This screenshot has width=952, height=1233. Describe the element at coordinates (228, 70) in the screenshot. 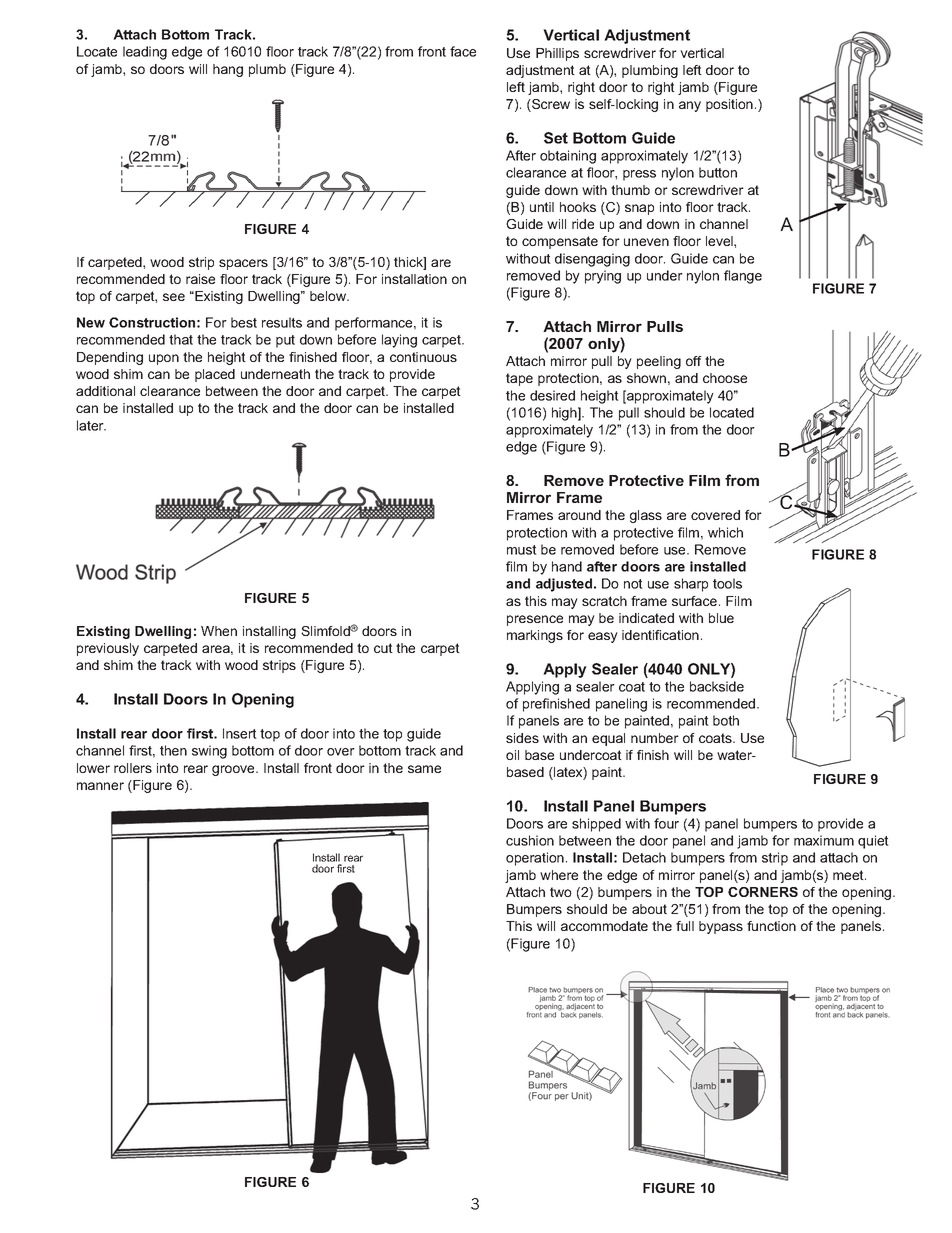

I see `hang` at that location.
